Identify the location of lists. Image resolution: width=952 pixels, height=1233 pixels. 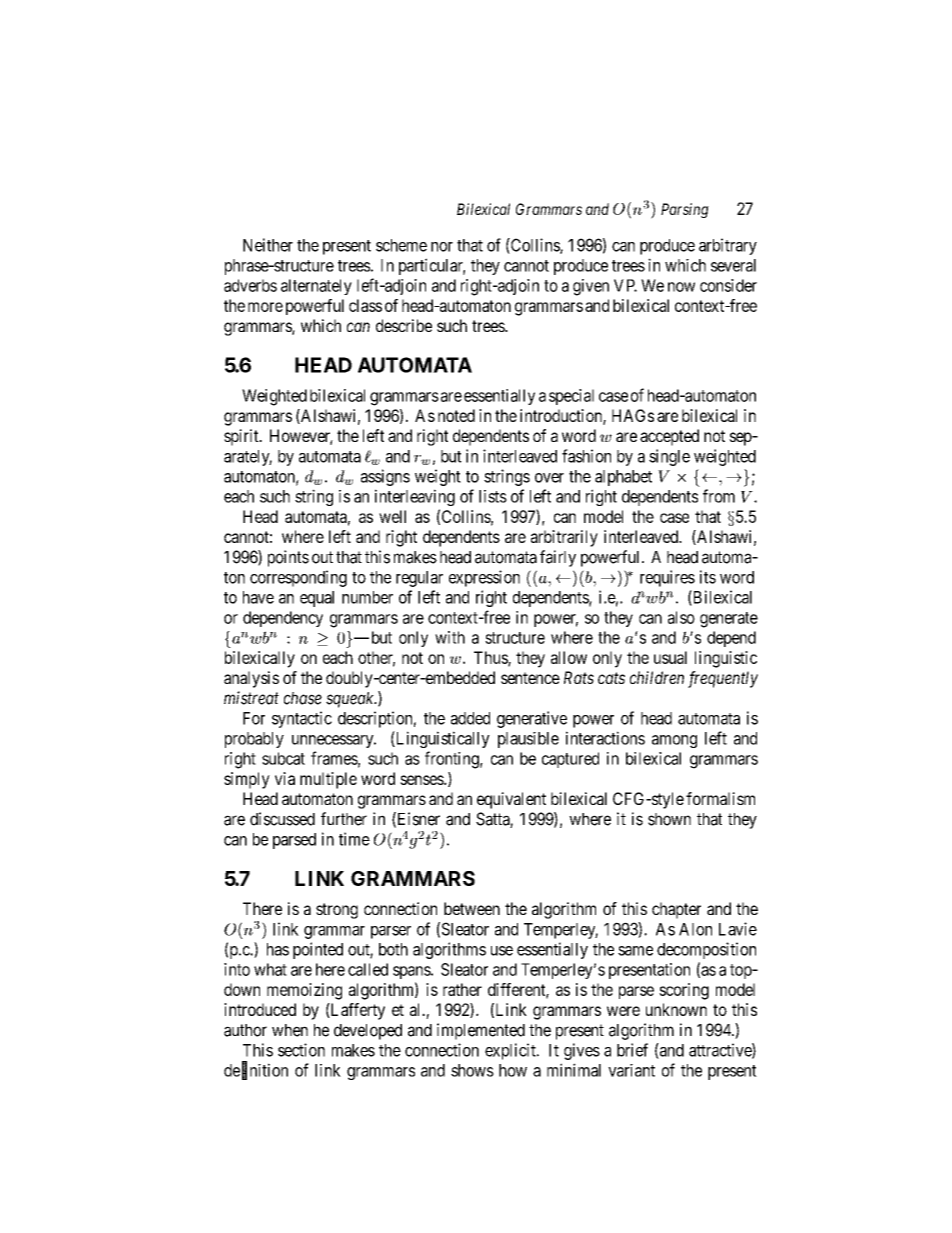
(493, 496).
